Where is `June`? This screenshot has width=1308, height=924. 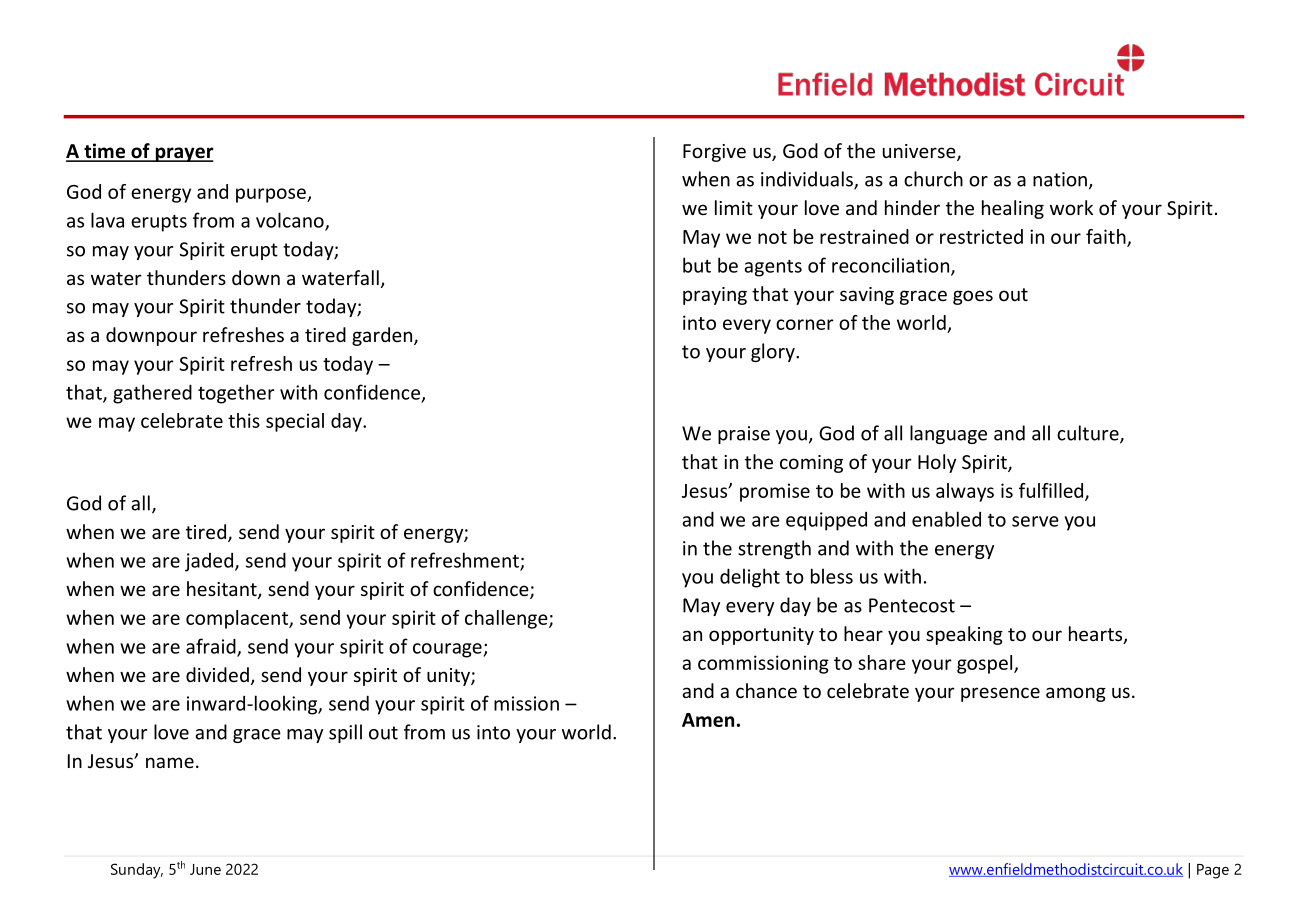
June is located at coordinates (205, 869).
